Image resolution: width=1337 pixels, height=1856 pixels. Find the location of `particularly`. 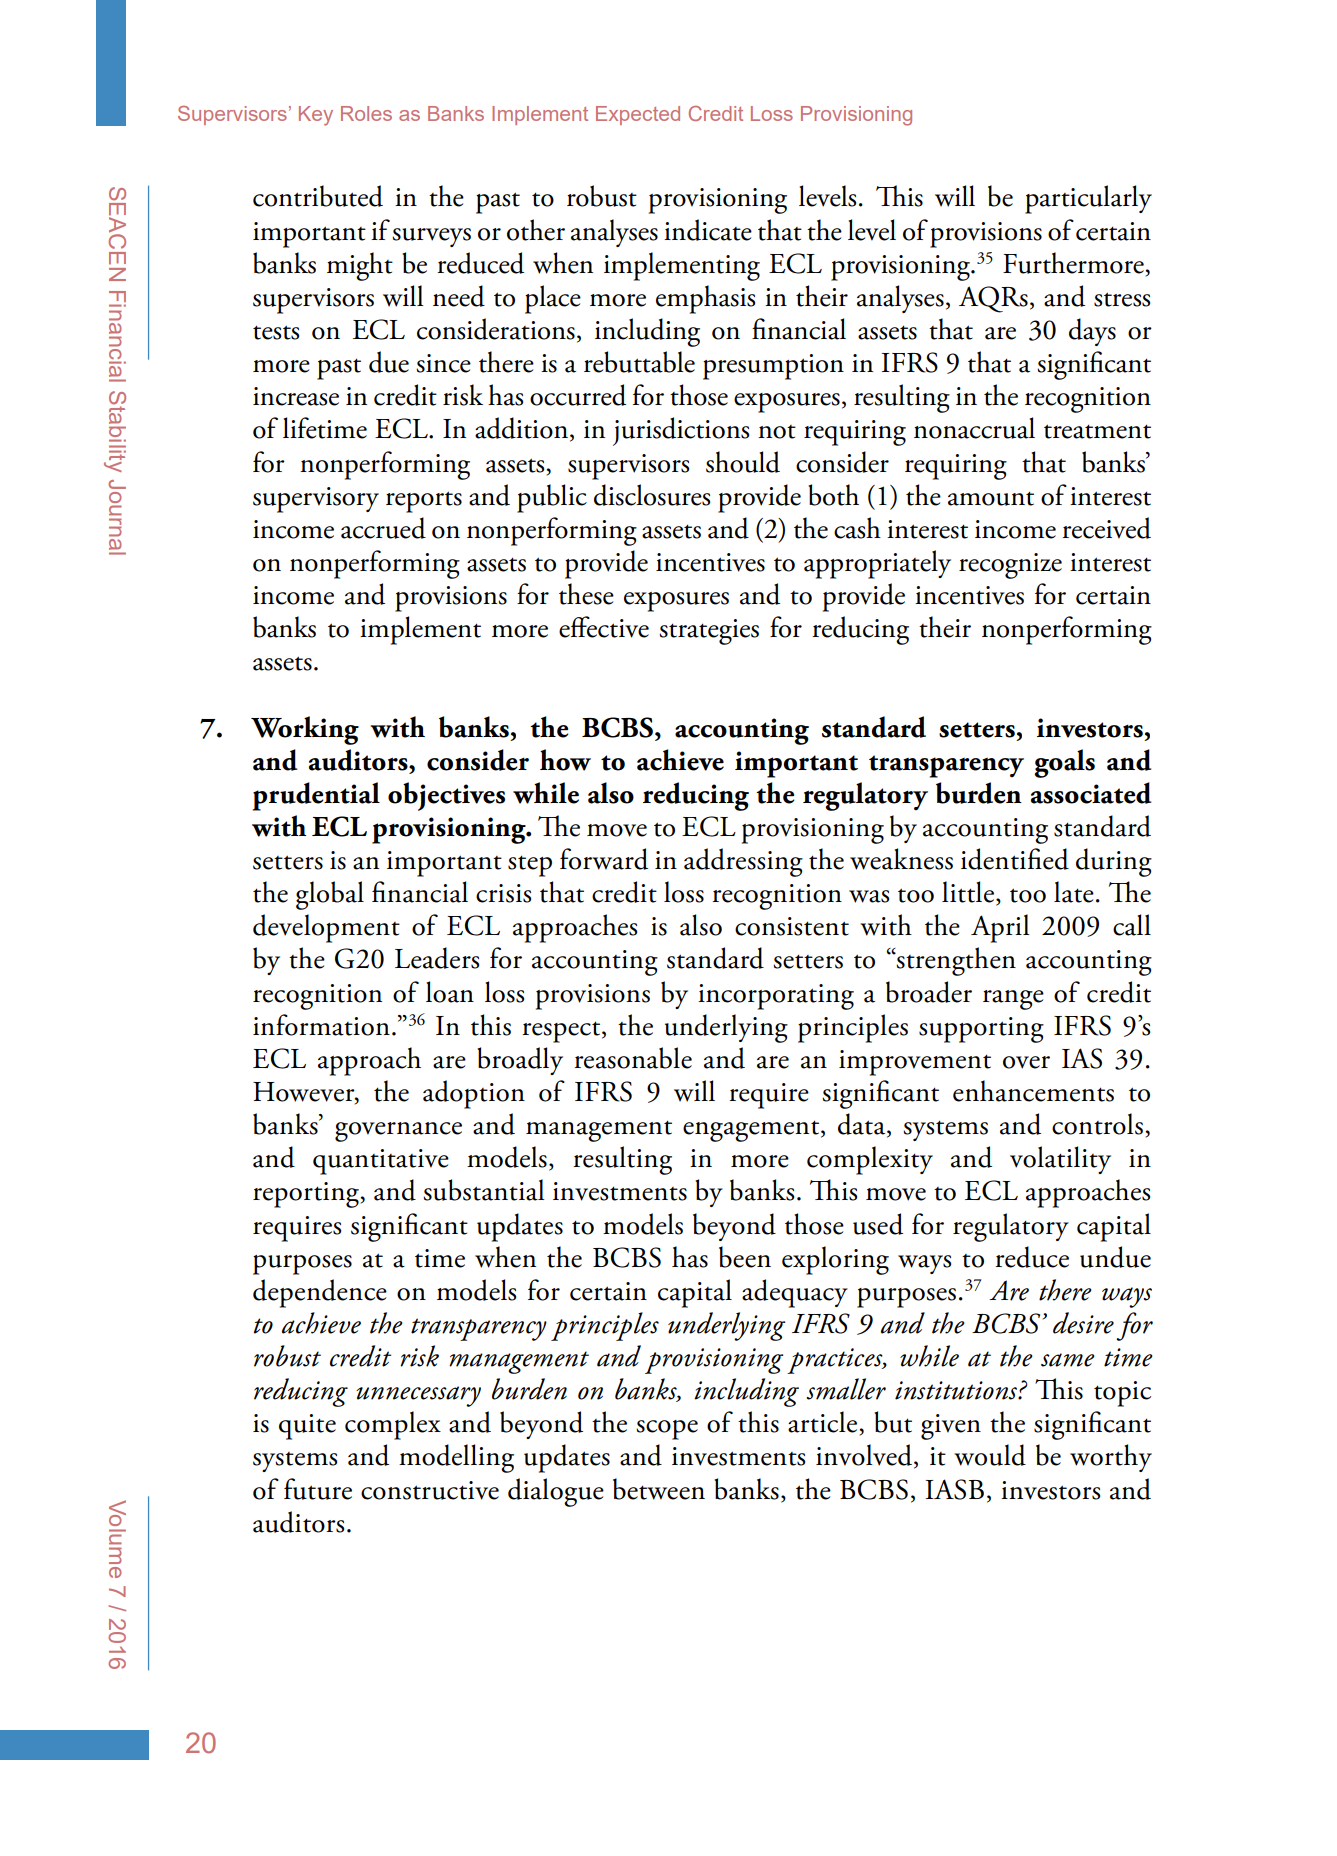

particularly is located at coordinates (1088, 199).
